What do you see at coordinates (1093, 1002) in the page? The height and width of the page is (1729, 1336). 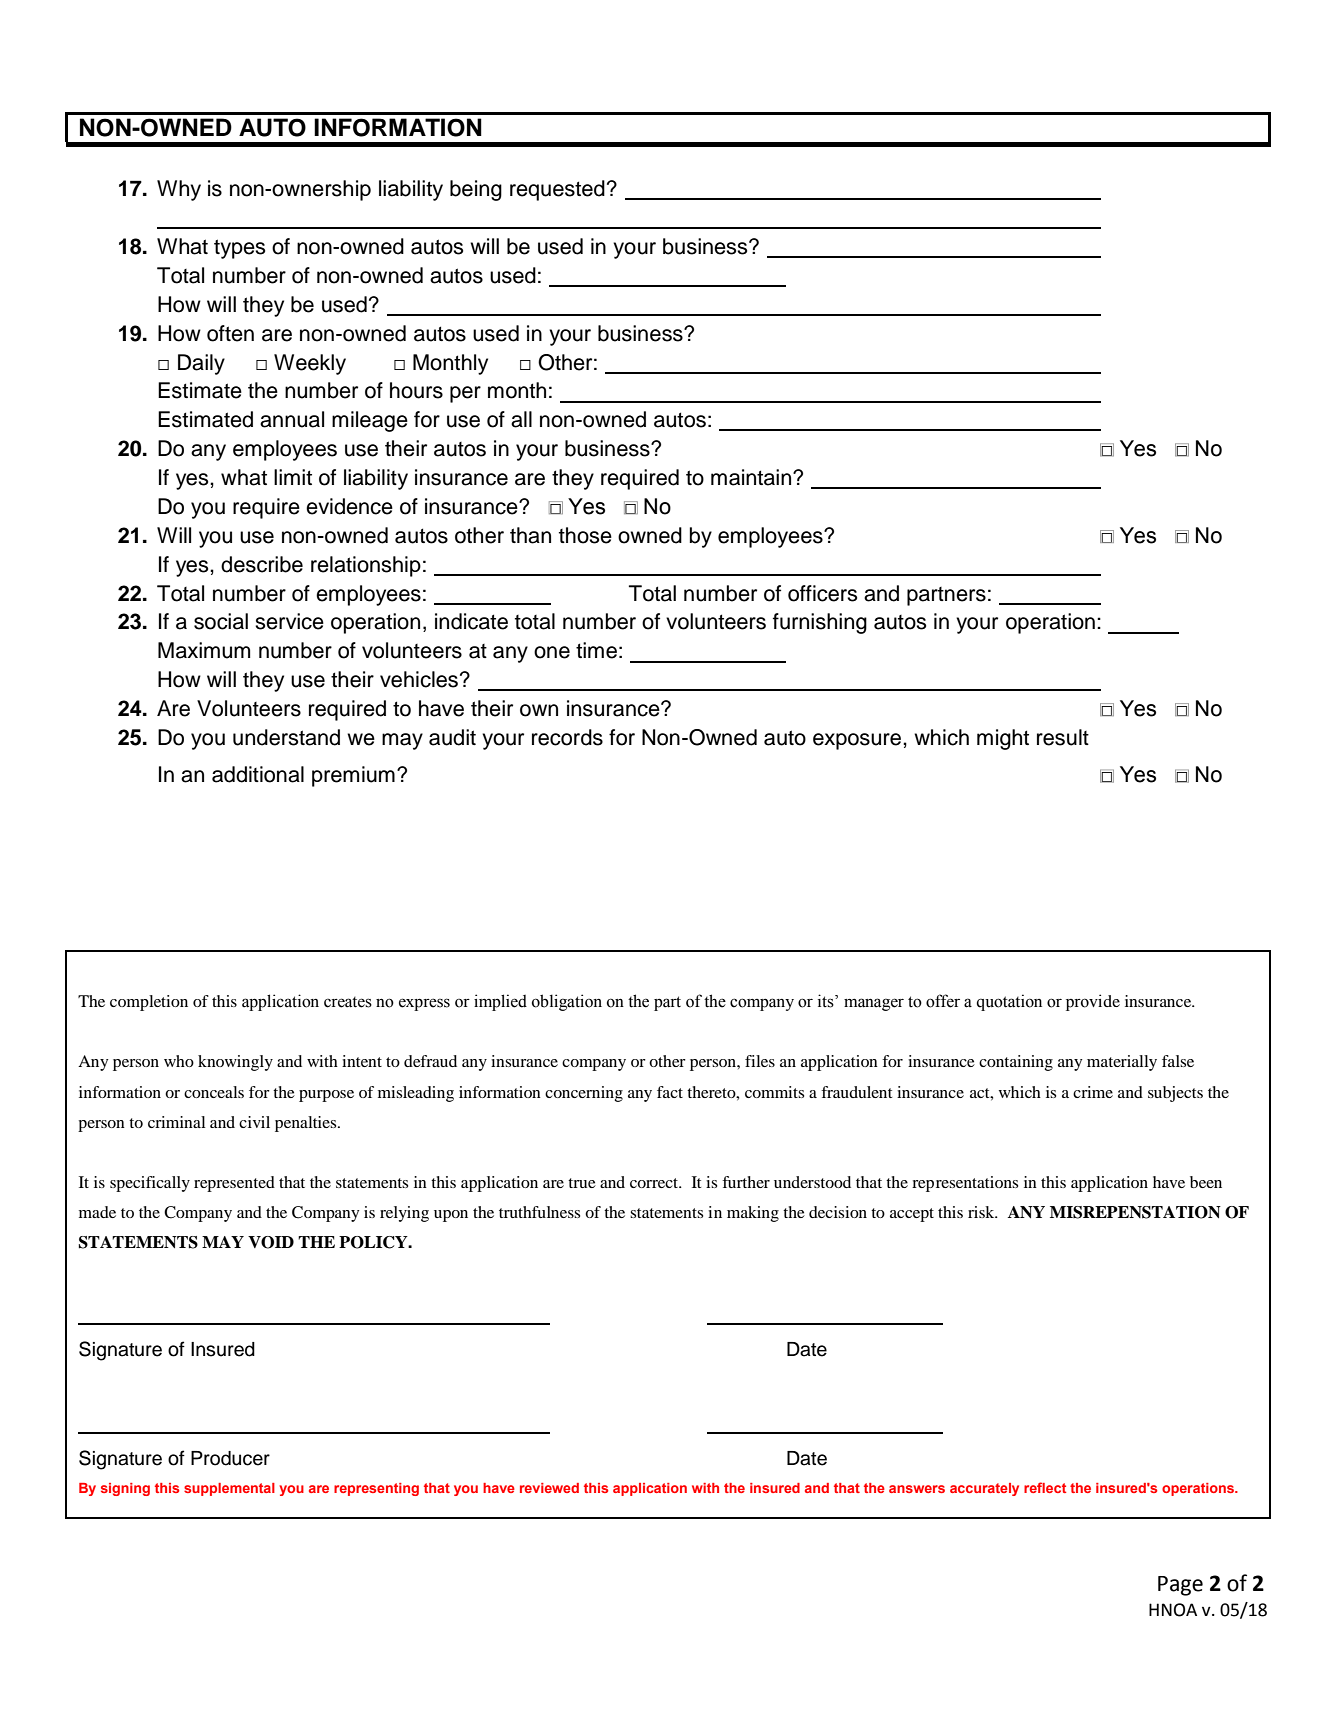 I see `provide` at bounding box center [1093, 1002].
